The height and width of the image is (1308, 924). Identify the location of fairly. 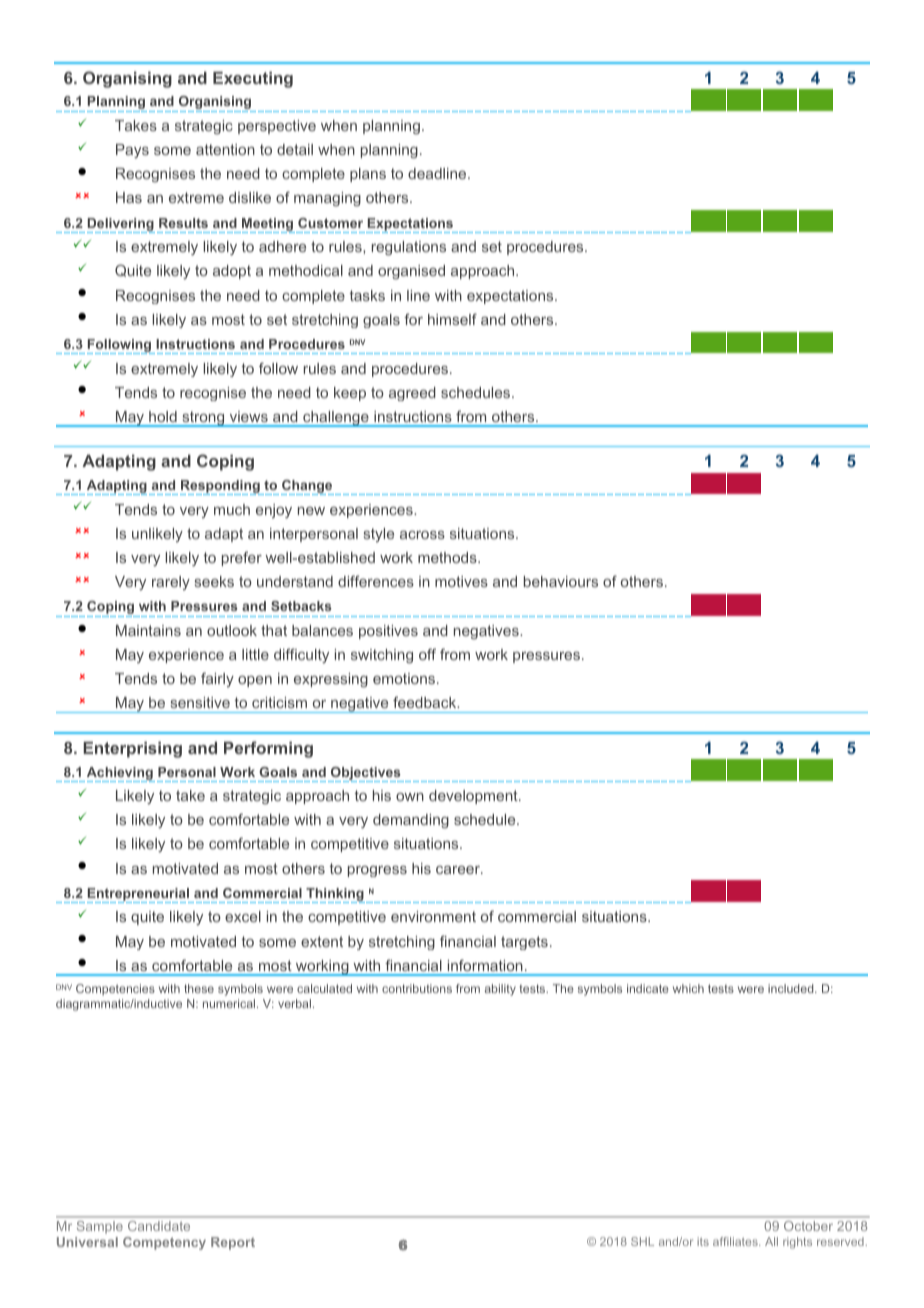
(217, 679).
